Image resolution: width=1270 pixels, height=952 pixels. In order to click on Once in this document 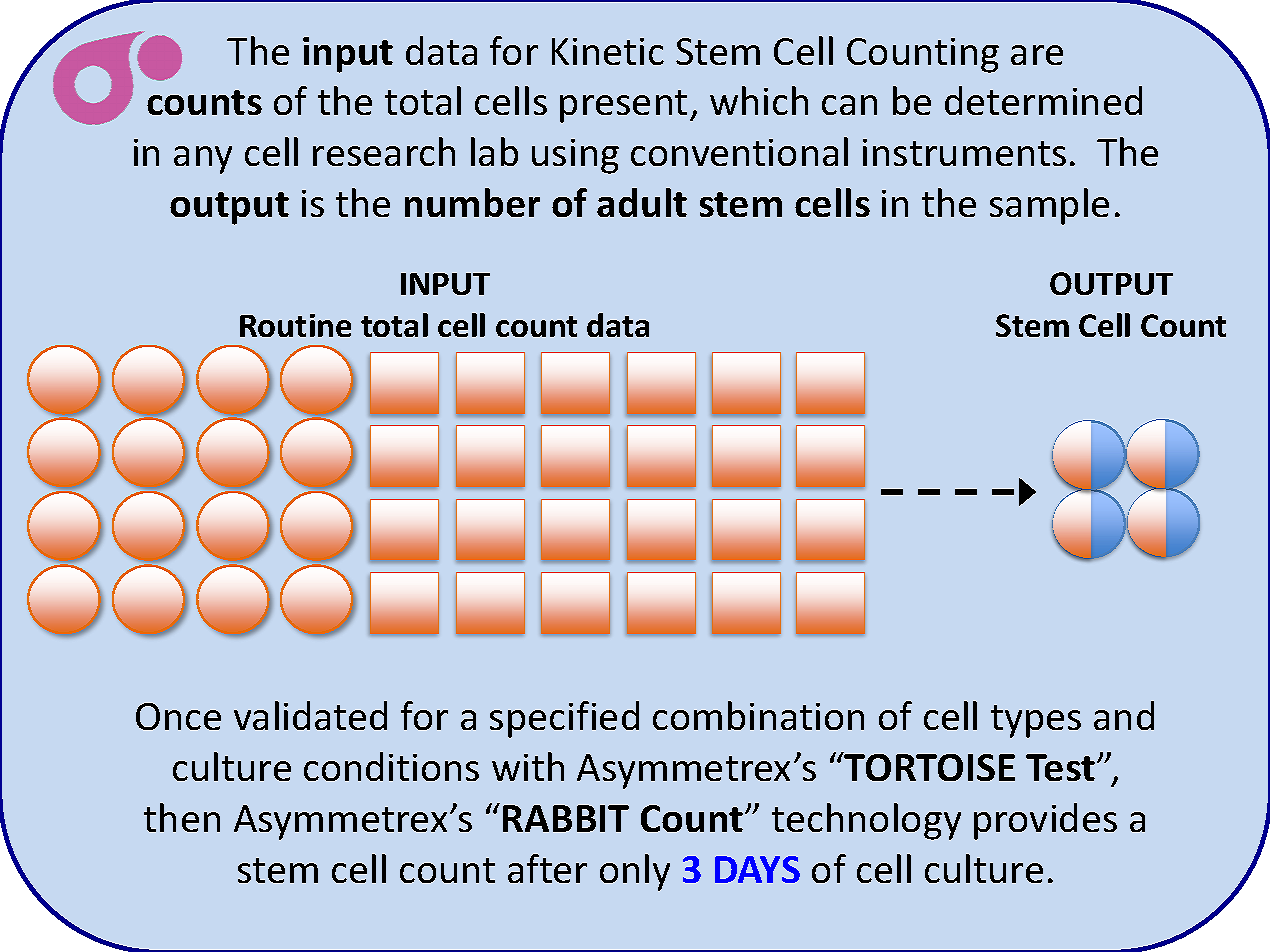, I will do `click(178, 716)`.
